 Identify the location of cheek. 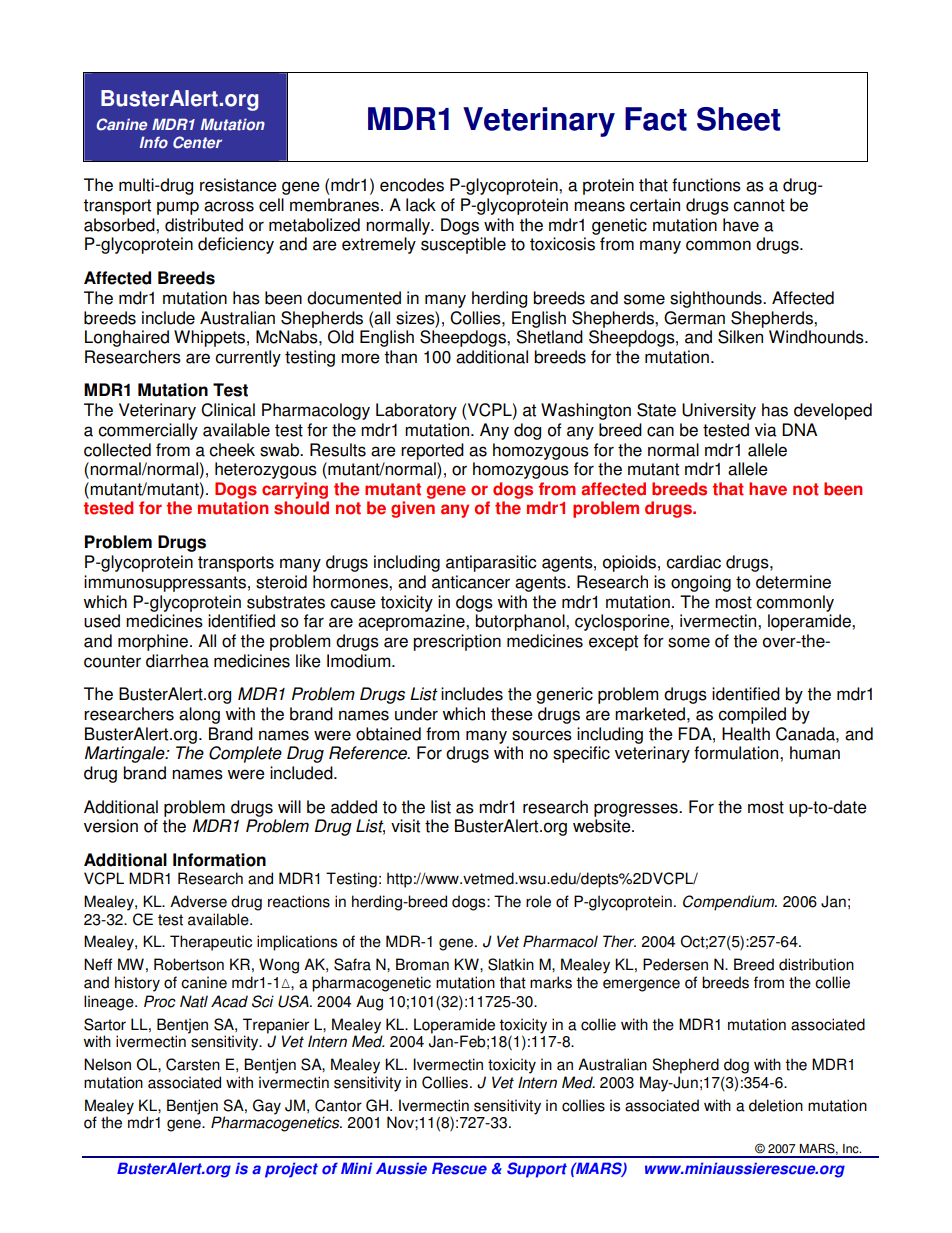
(232, 450).
